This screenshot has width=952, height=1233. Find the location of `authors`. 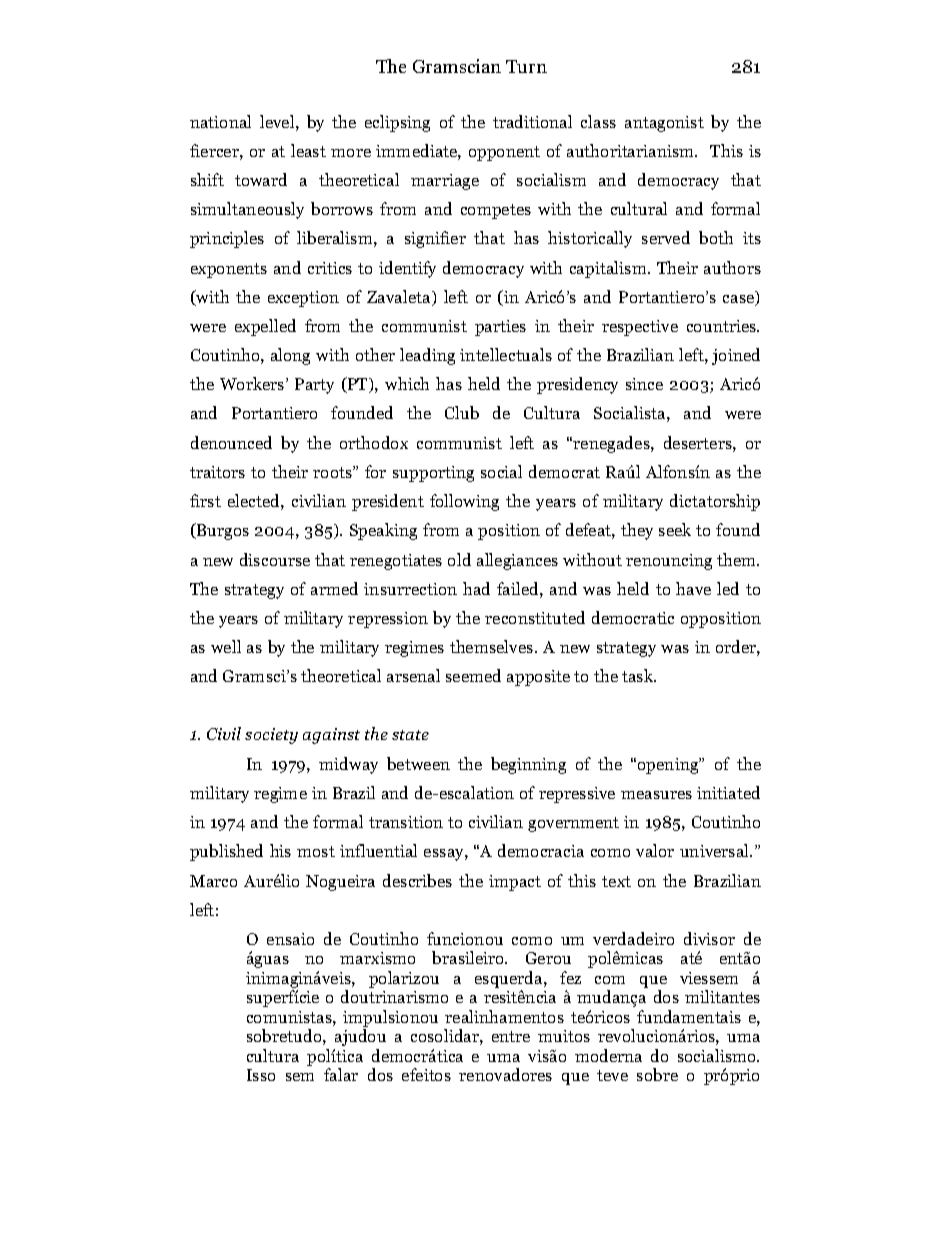

authors is located at coordinates (732, 267).
